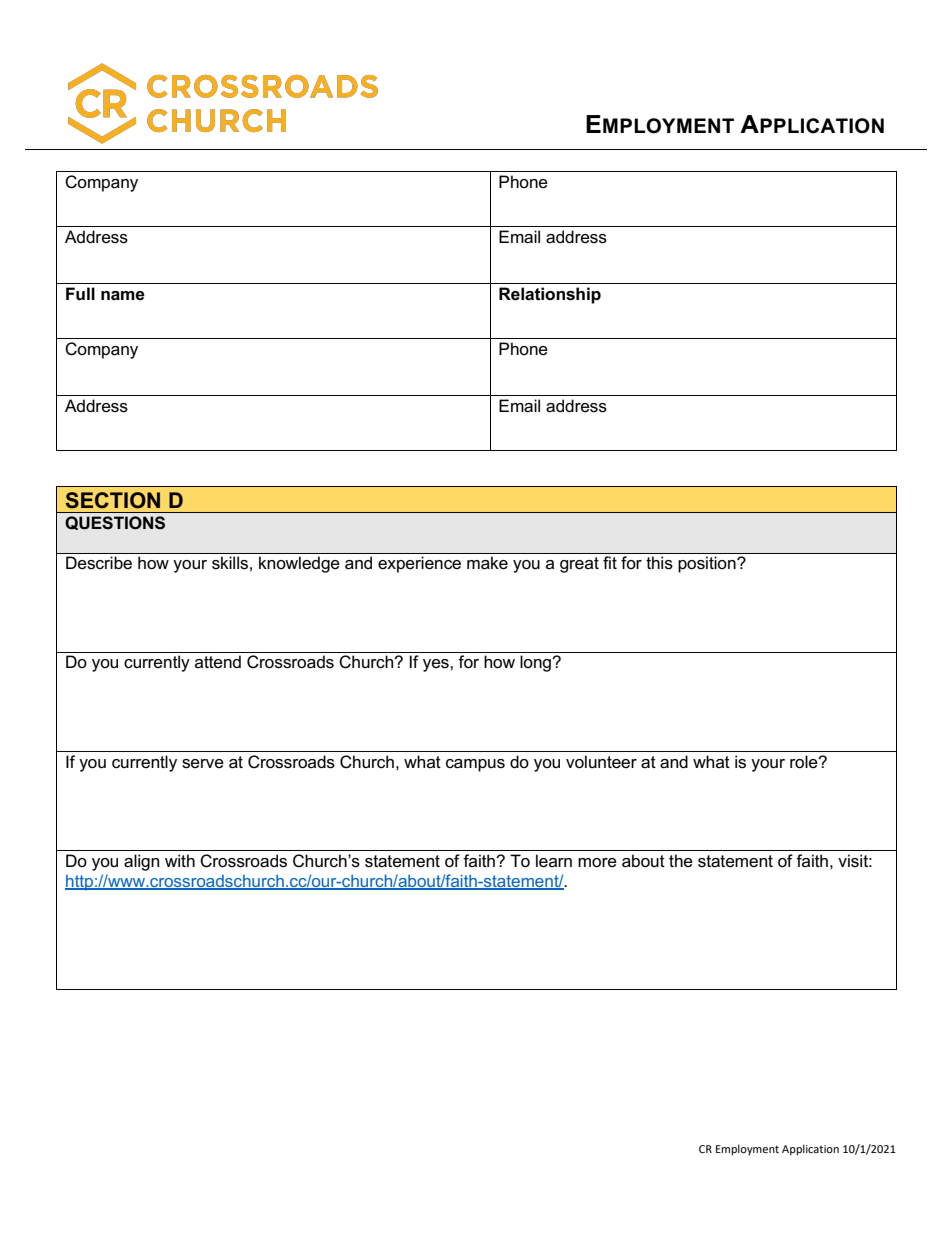  Describe the element at coordinates (99, 563) in the screenshot. I see `Describe` at that location.
